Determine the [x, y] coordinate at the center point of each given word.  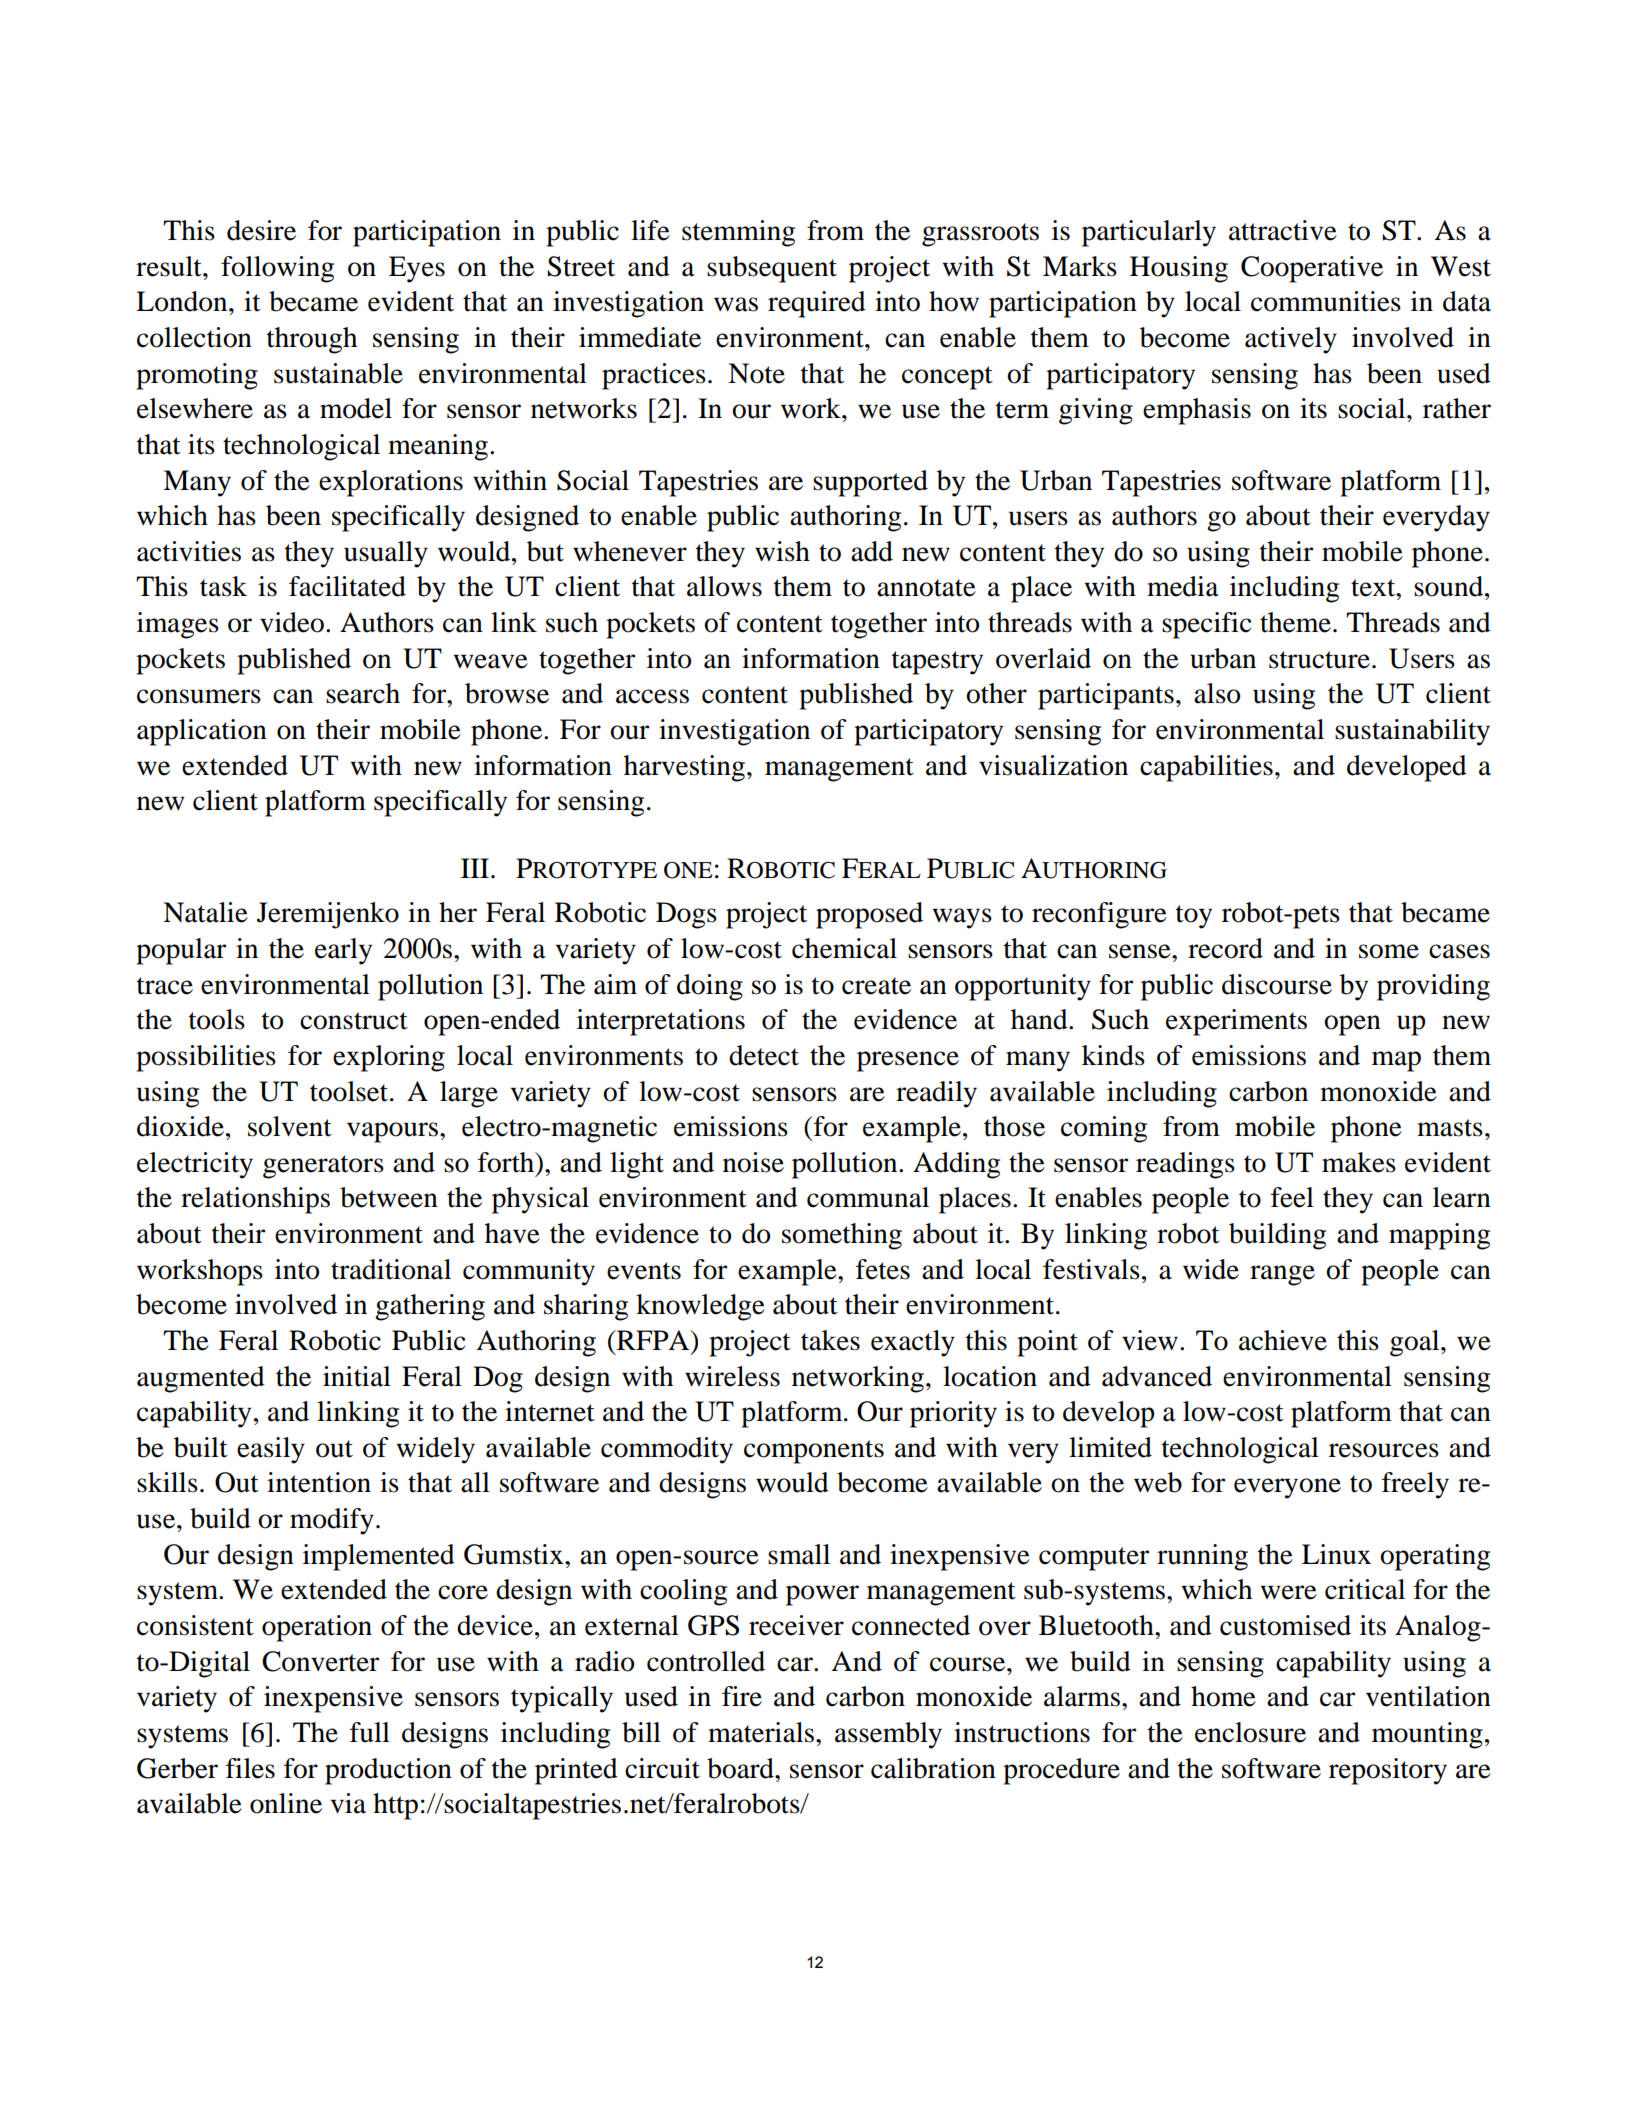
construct [354, 1021]
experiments [1236, 1022]
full [370, 1732]
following [277, 269]
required [817, 304]
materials [762, 1732]
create [876, 986]
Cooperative [1312, 269]
